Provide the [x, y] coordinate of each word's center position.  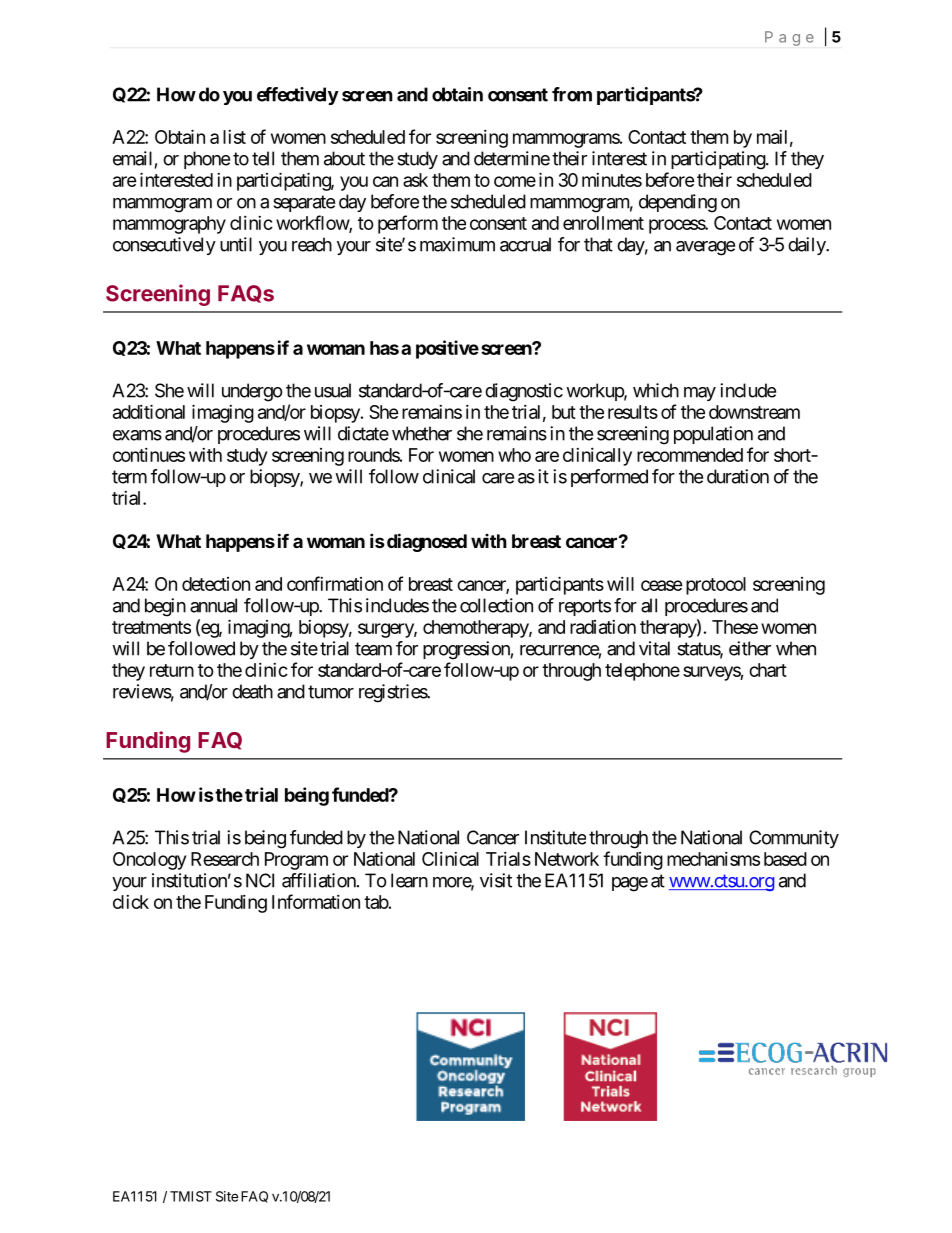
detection [216, 584]
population [713, 435]
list [234, 137]
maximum [457, 244]
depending [678, 203]
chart [768, 670]
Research [225, 859]
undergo [252, 392]
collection [496, 605]
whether [422, 433]
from [572, 94]
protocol [716, 586]
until [236, 244]
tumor [331, 692]
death [252, 691]
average [705, 248]
